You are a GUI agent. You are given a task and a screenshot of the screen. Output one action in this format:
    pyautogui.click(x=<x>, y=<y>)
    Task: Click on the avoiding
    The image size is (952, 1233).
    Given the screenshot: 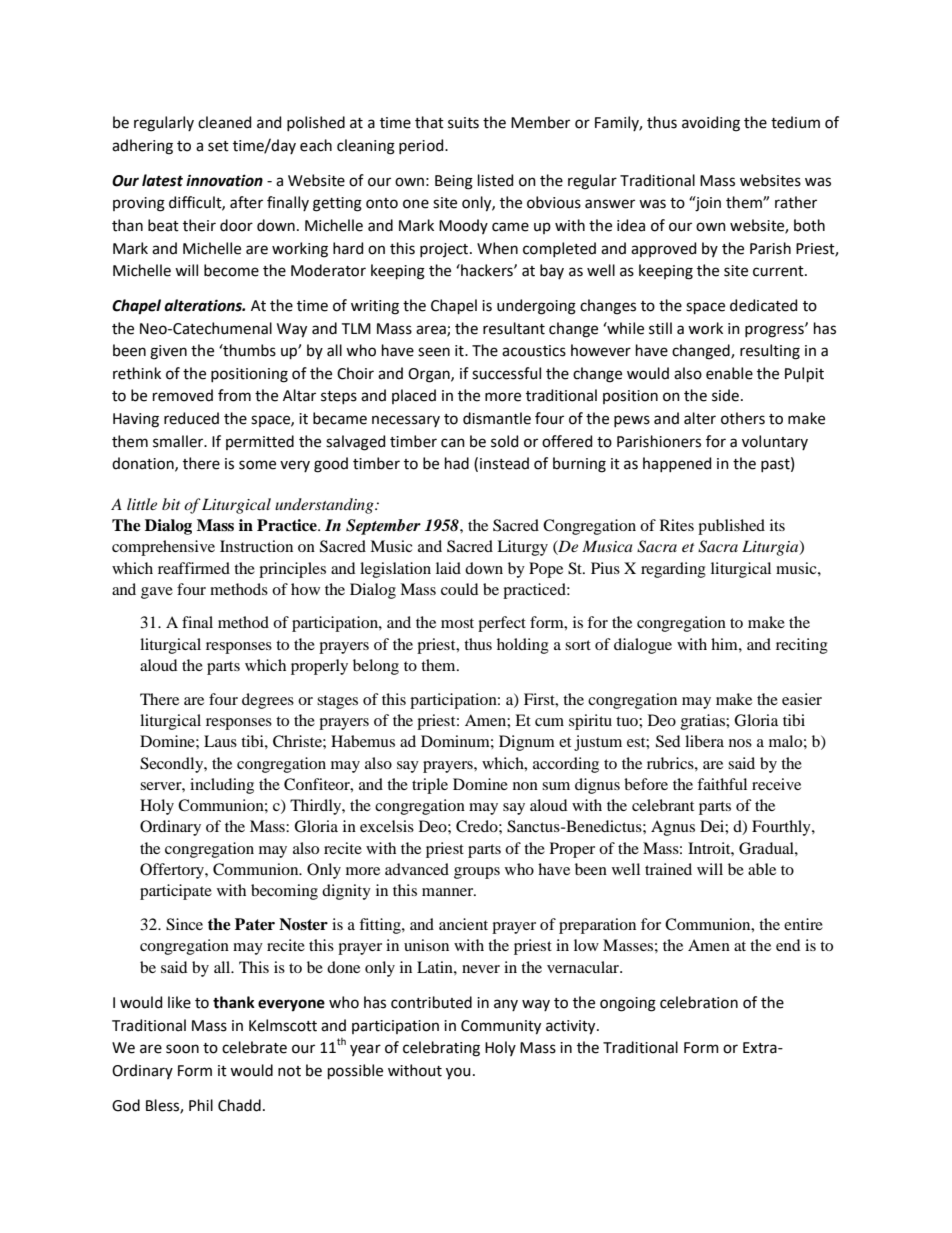 What is the action you would take?
    pyautogui.click(x=711, y=124)
